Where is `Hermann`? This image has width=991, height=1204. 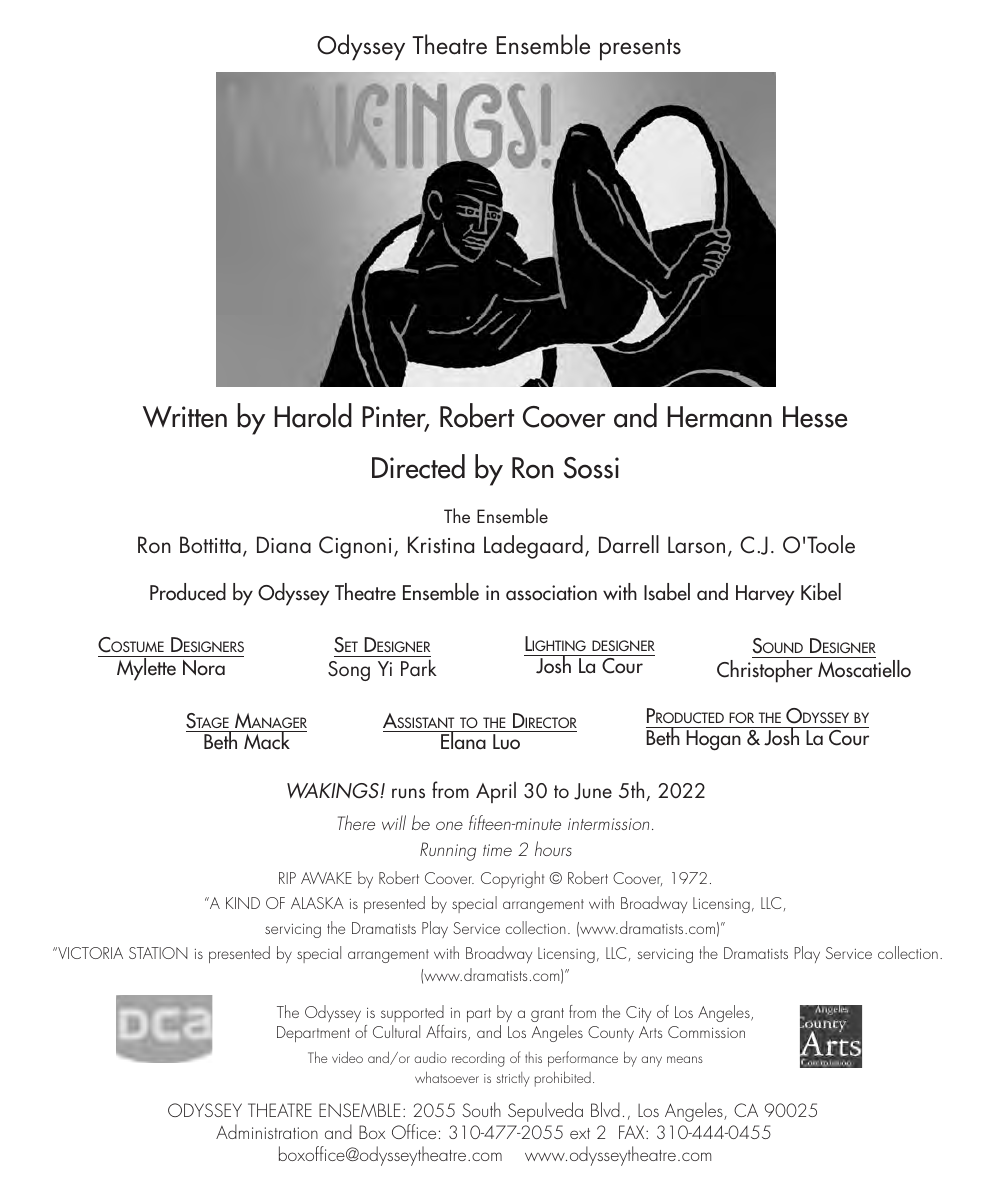 Hermann is located at coordinates (719, 417).
